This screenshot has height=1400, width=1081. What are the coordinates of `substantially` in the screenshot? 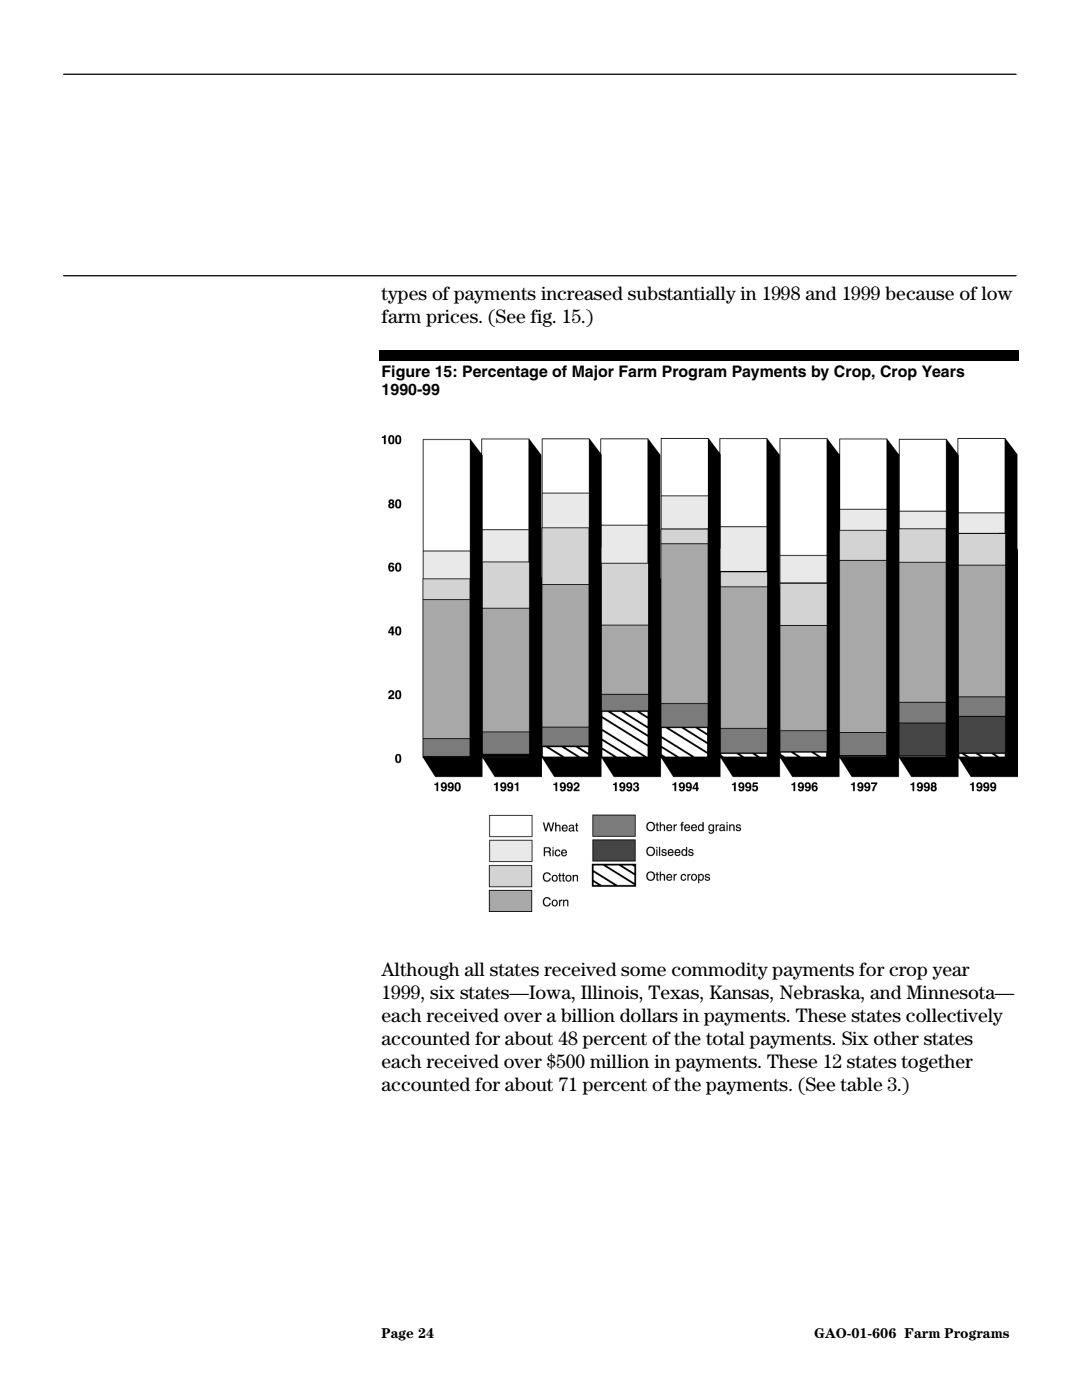 It's located at (682, 295).
